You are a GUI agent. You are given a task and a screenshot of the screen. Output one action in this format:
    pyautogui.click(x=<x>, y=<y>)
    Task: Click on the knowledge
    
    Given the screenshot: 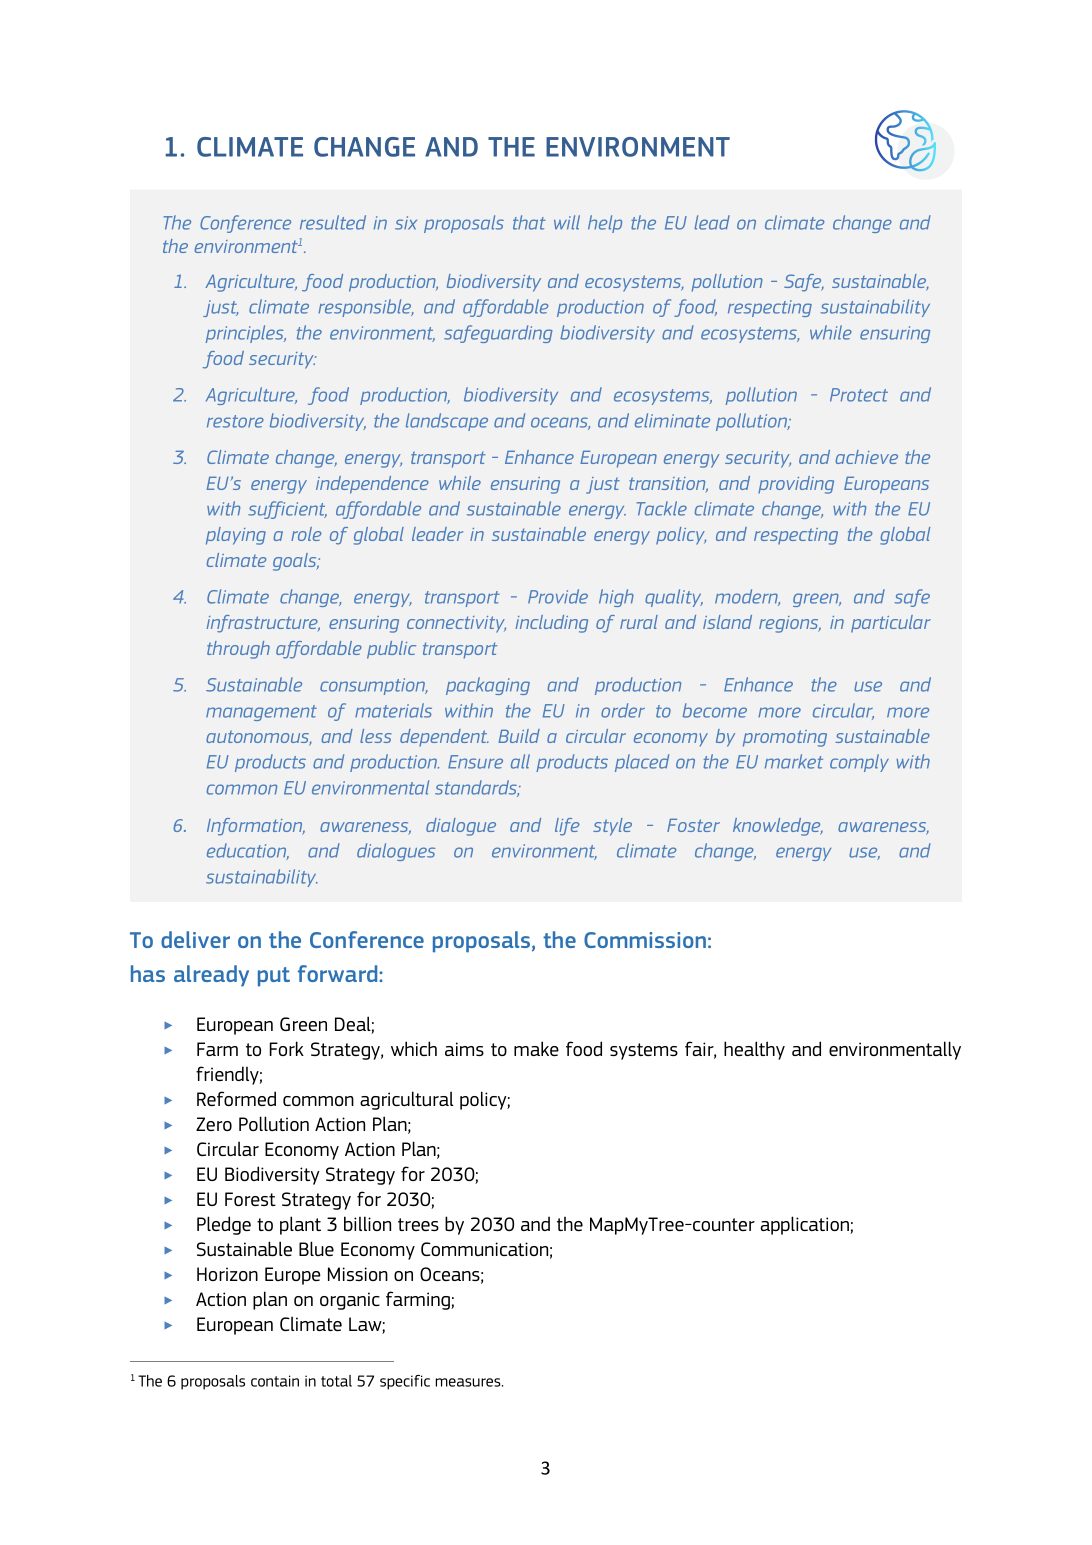 What is the action you would take?
    pyautogui.click(x=778, y=827)
